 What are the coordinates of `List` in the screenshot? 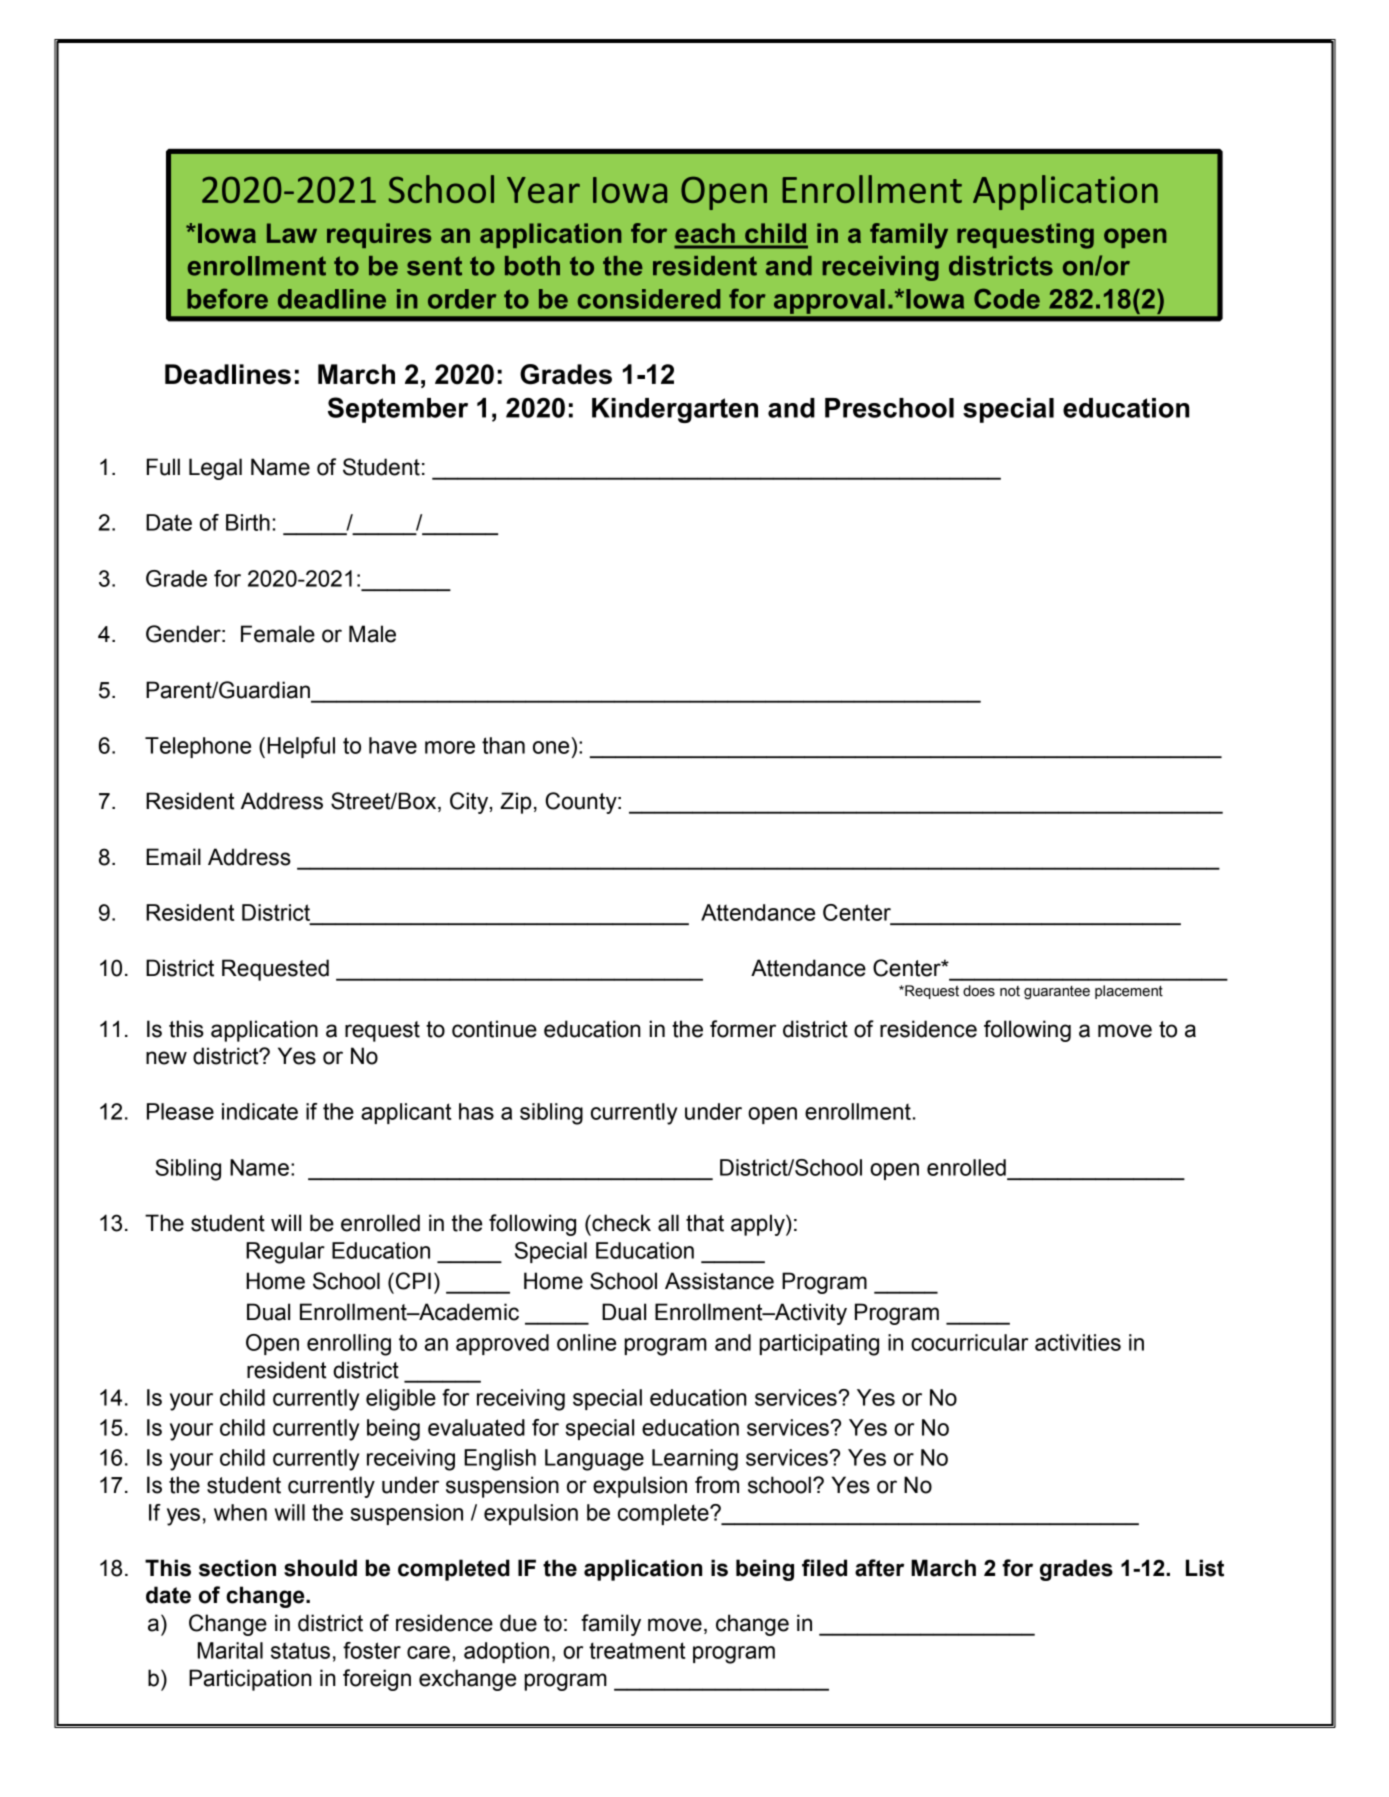 It's located at (1205, 1568).
